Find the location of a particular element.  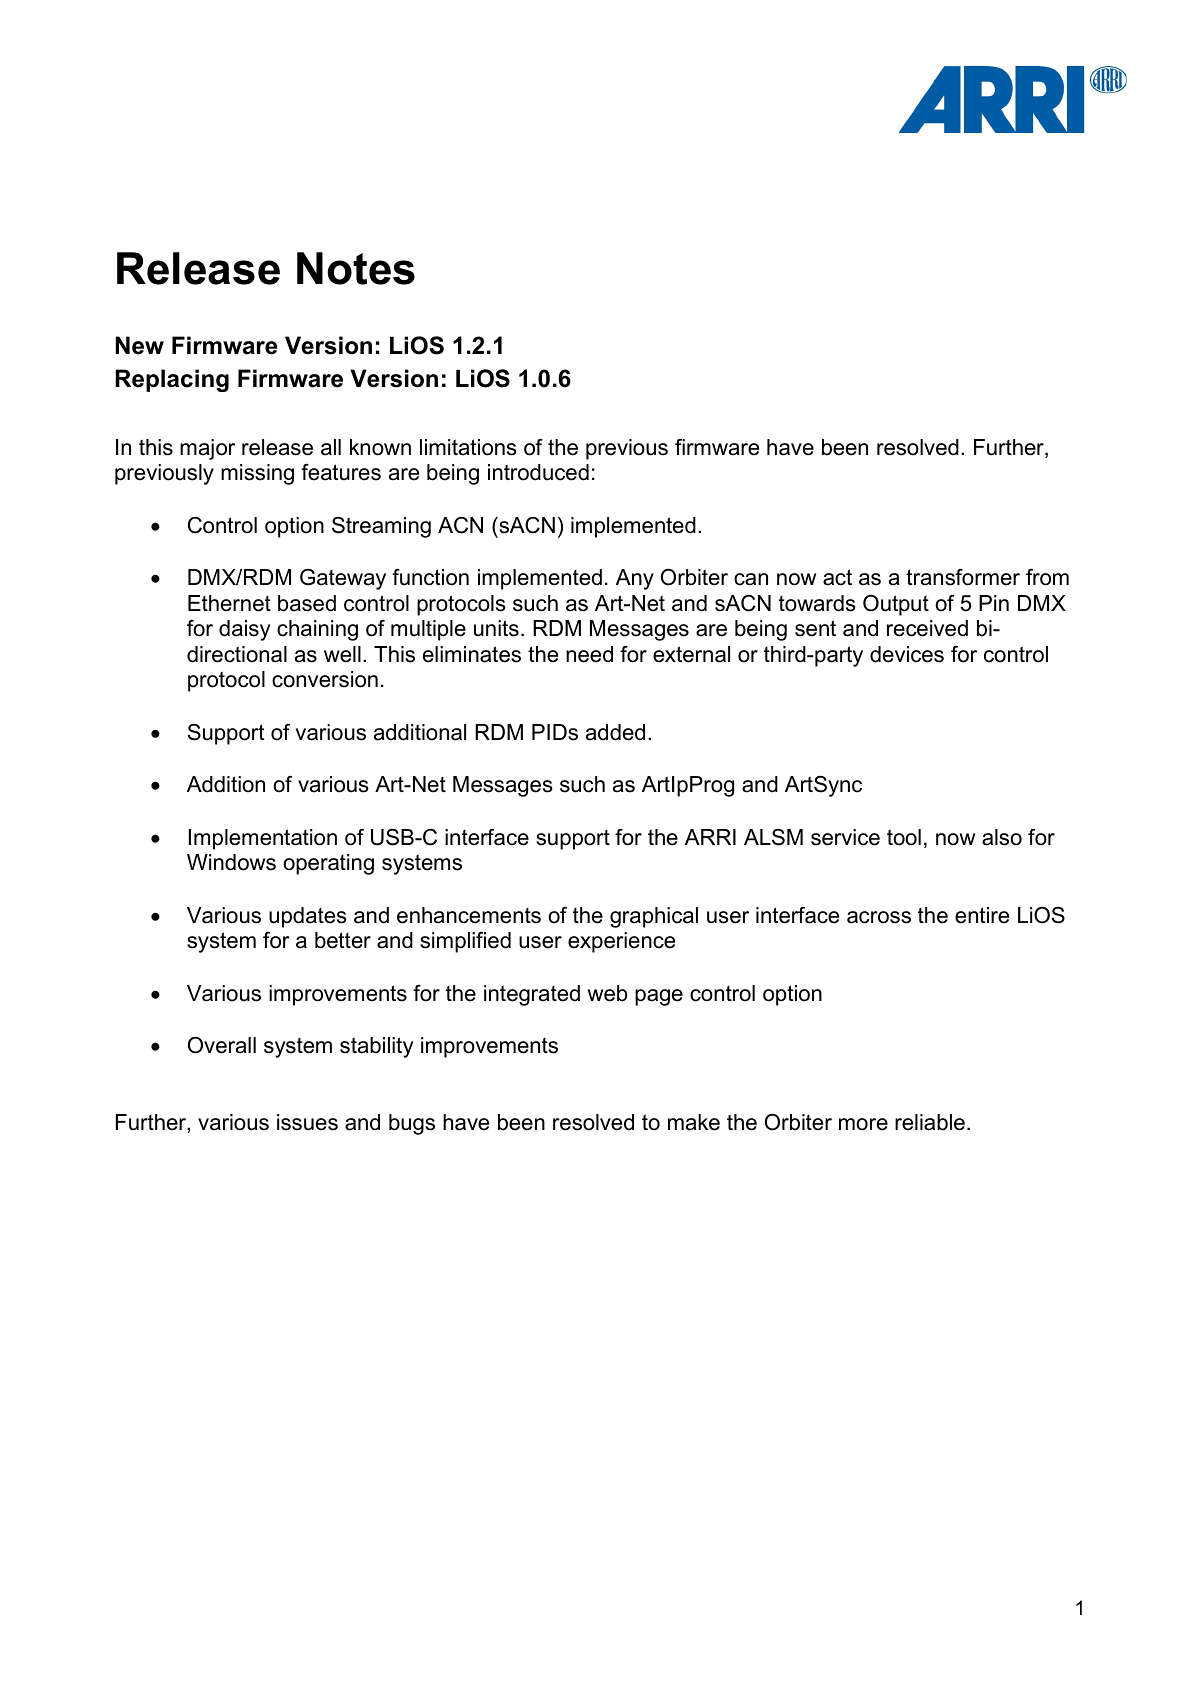

well is located at coordinates (342, 654).
